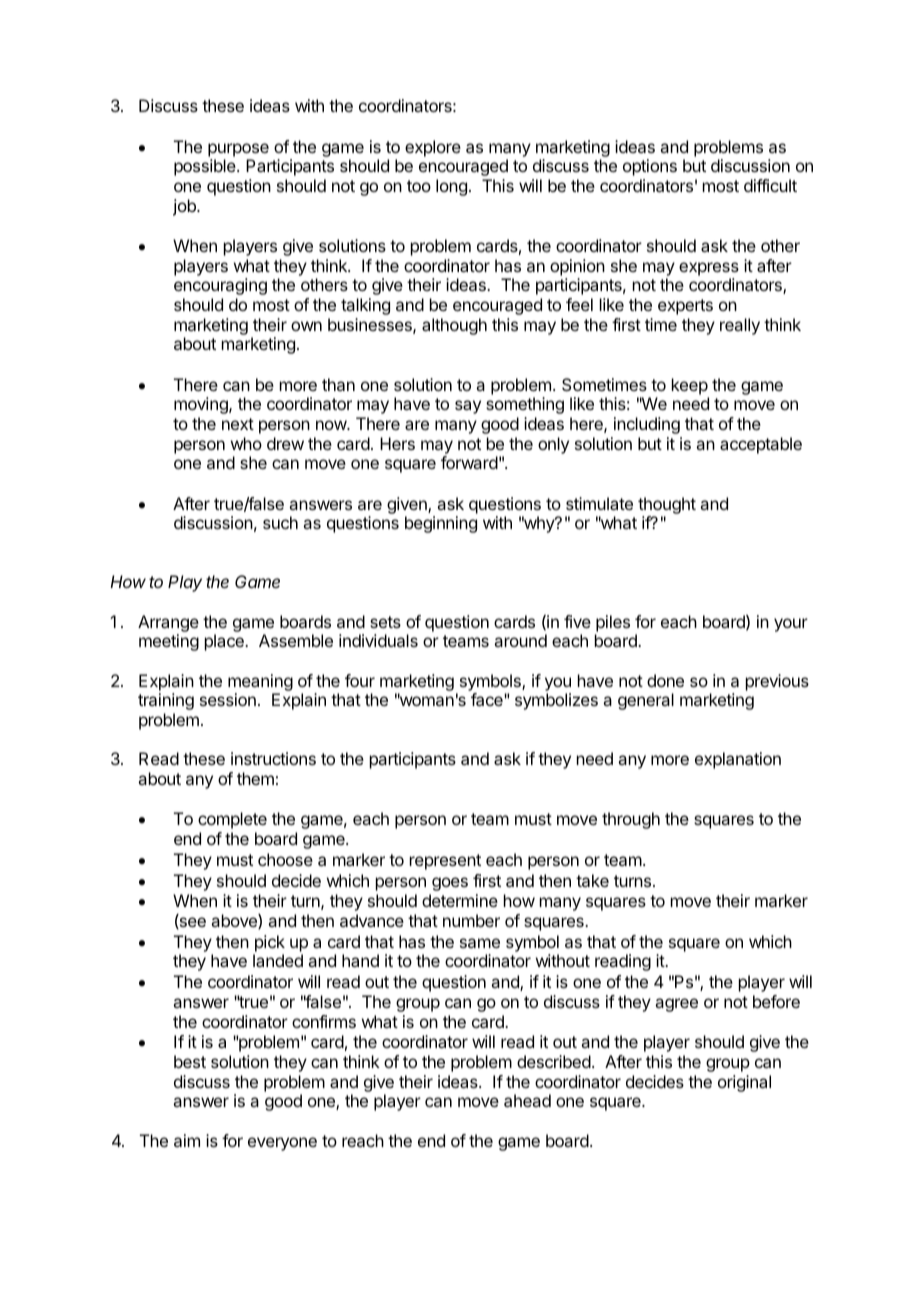 This image has width=924, height=1308. Describe the element at coordinates (520, 640) in the image. I see `around` at that location.
